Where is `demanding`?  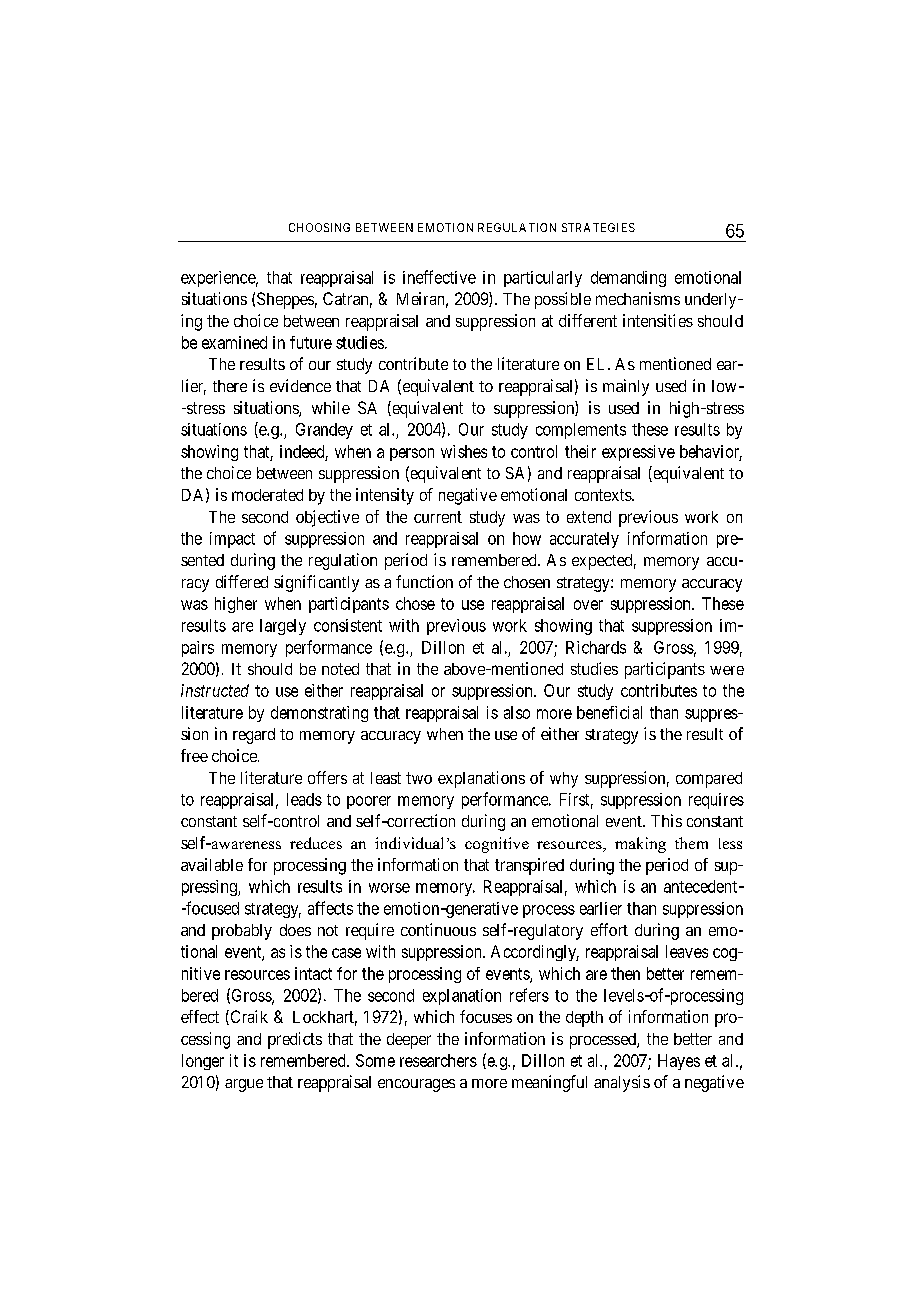 demanding is located at coordinates (628, 279).
